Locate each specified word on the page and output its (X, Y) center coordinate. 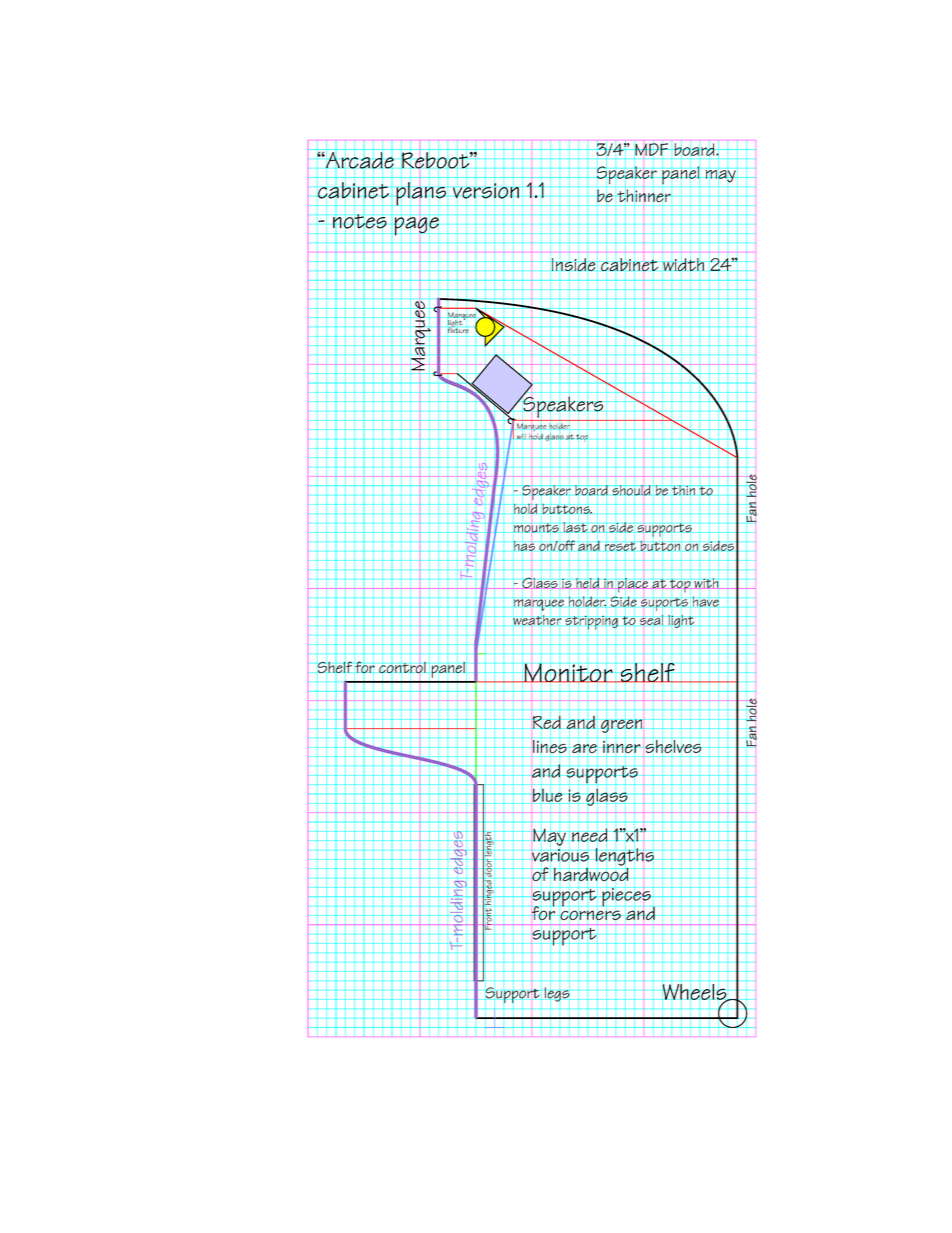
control (402, 668)
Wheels (696, 993)
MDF (651, 149)
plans (422, 194)
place (633, 585)
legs (557, 994)
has (524, 546)
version (486, 191)
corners (590, 915)
